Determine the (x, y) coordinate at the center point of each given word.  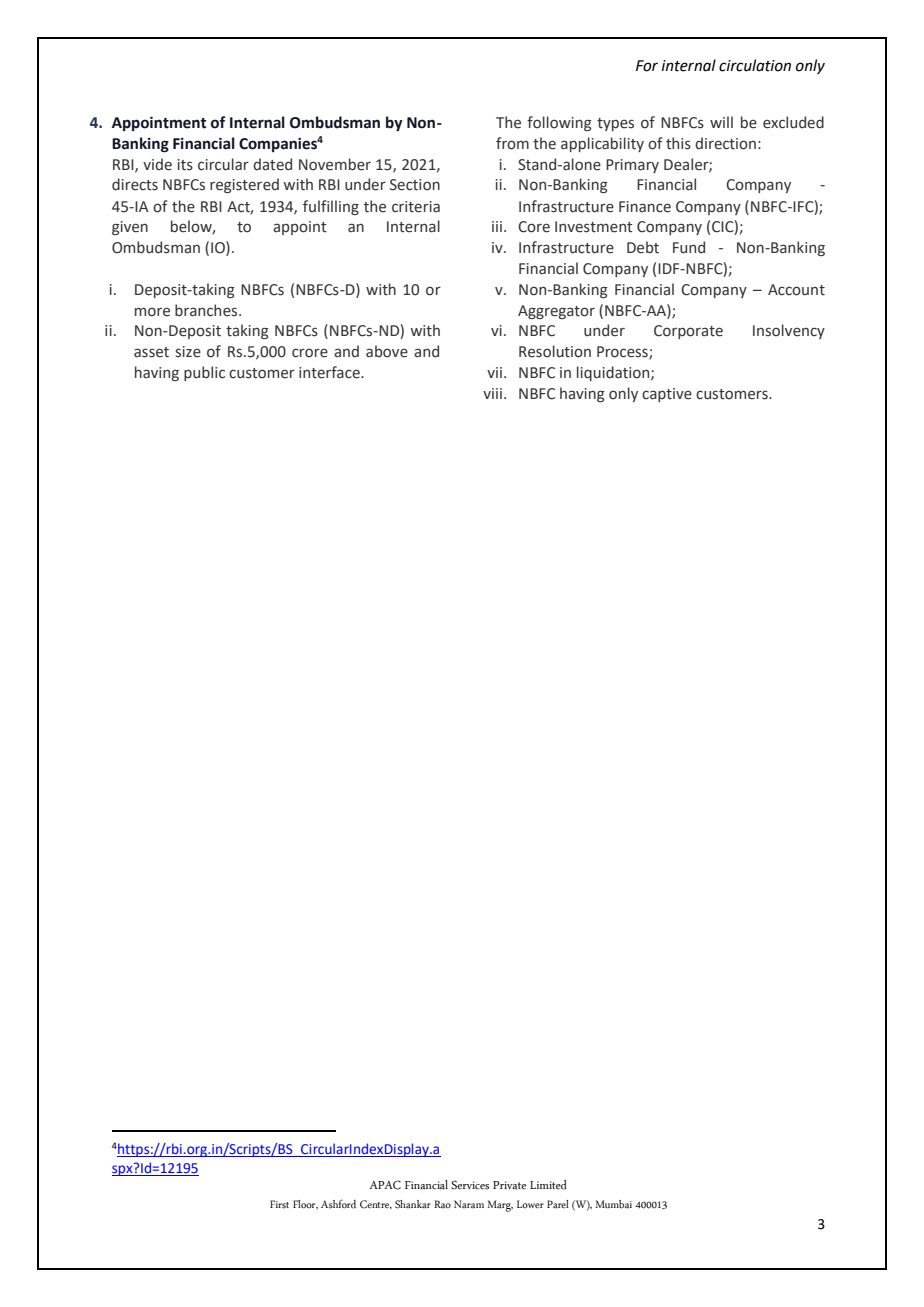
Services (470, 1185)
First (279, 1204)
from (512, 143)
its (185, 165)
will (721, 122)
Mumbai (614, 1204)
